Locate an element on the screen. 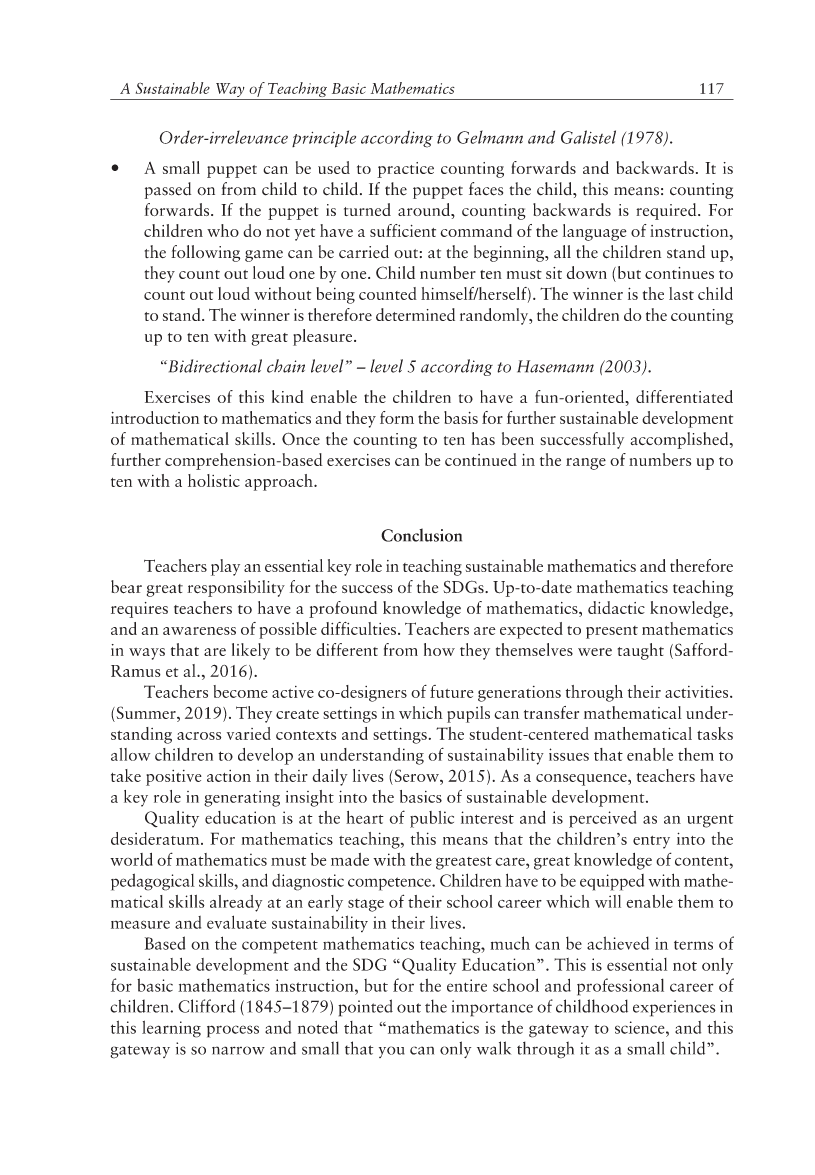  passed is located at coordinates (168, 190).
